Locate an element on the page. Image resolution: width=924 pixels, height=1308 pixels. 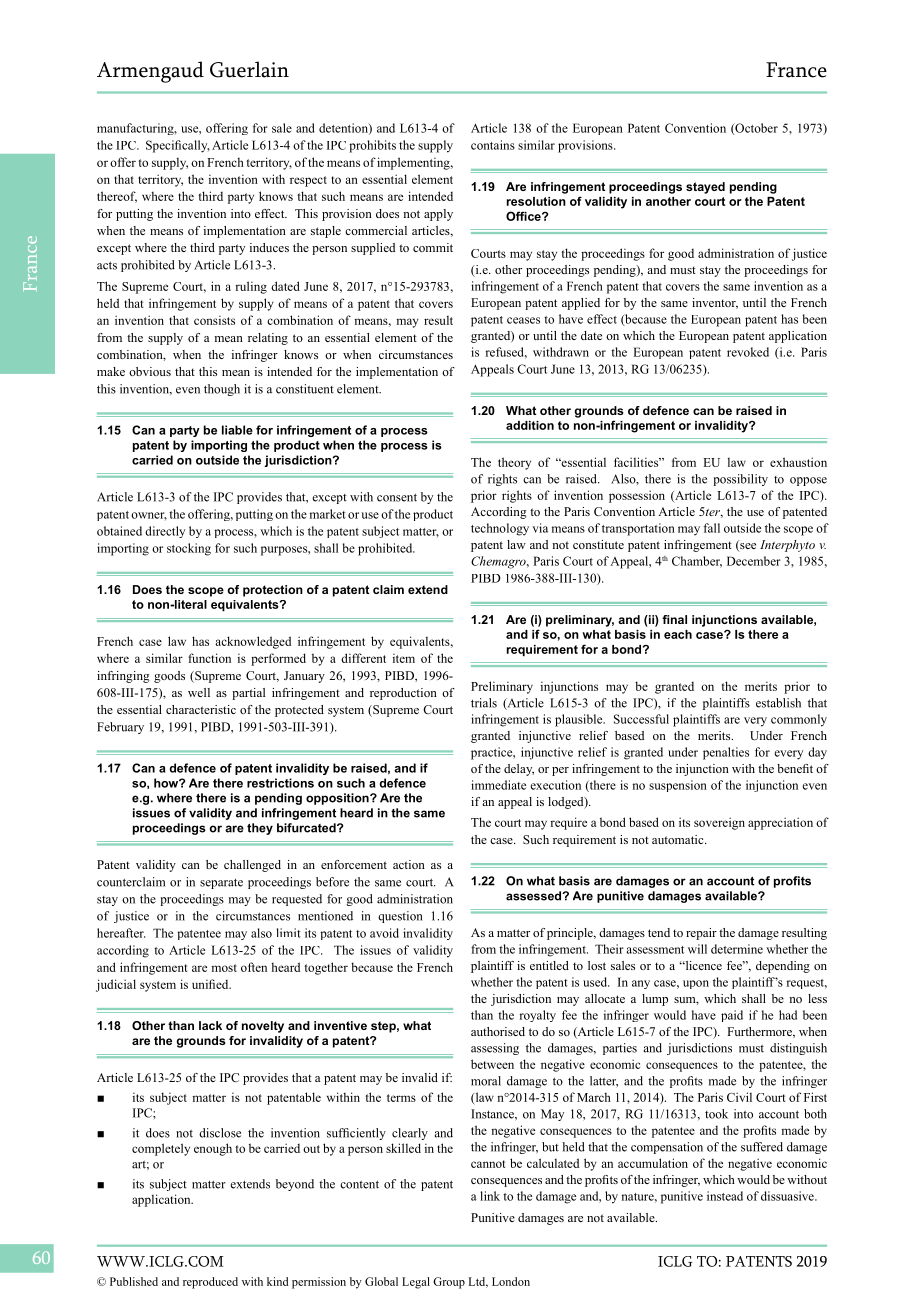
addition is located at coordinates (530, 425).
